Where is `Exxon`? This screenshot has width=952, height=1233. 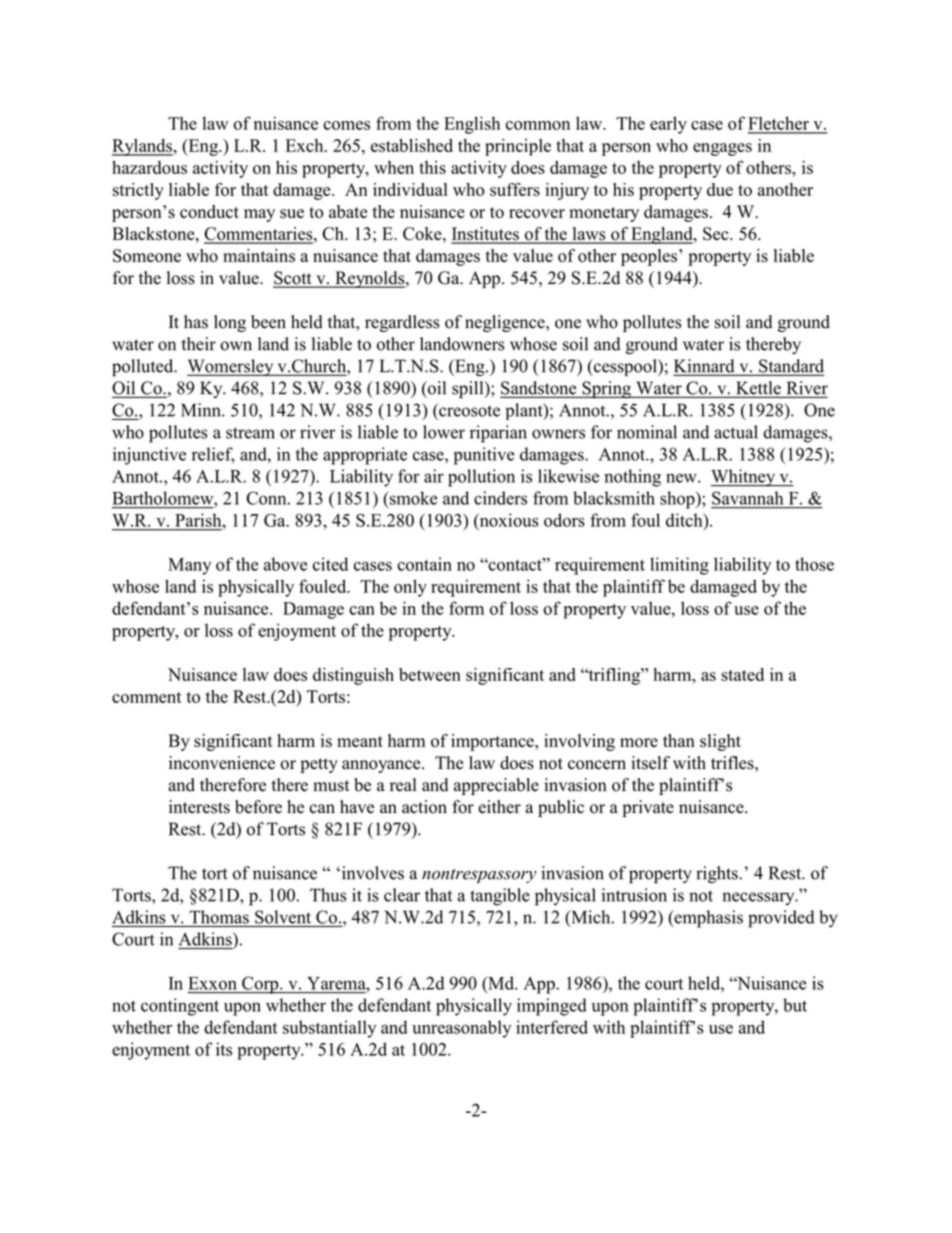 Exxon is located at coordinates (212, 983).
